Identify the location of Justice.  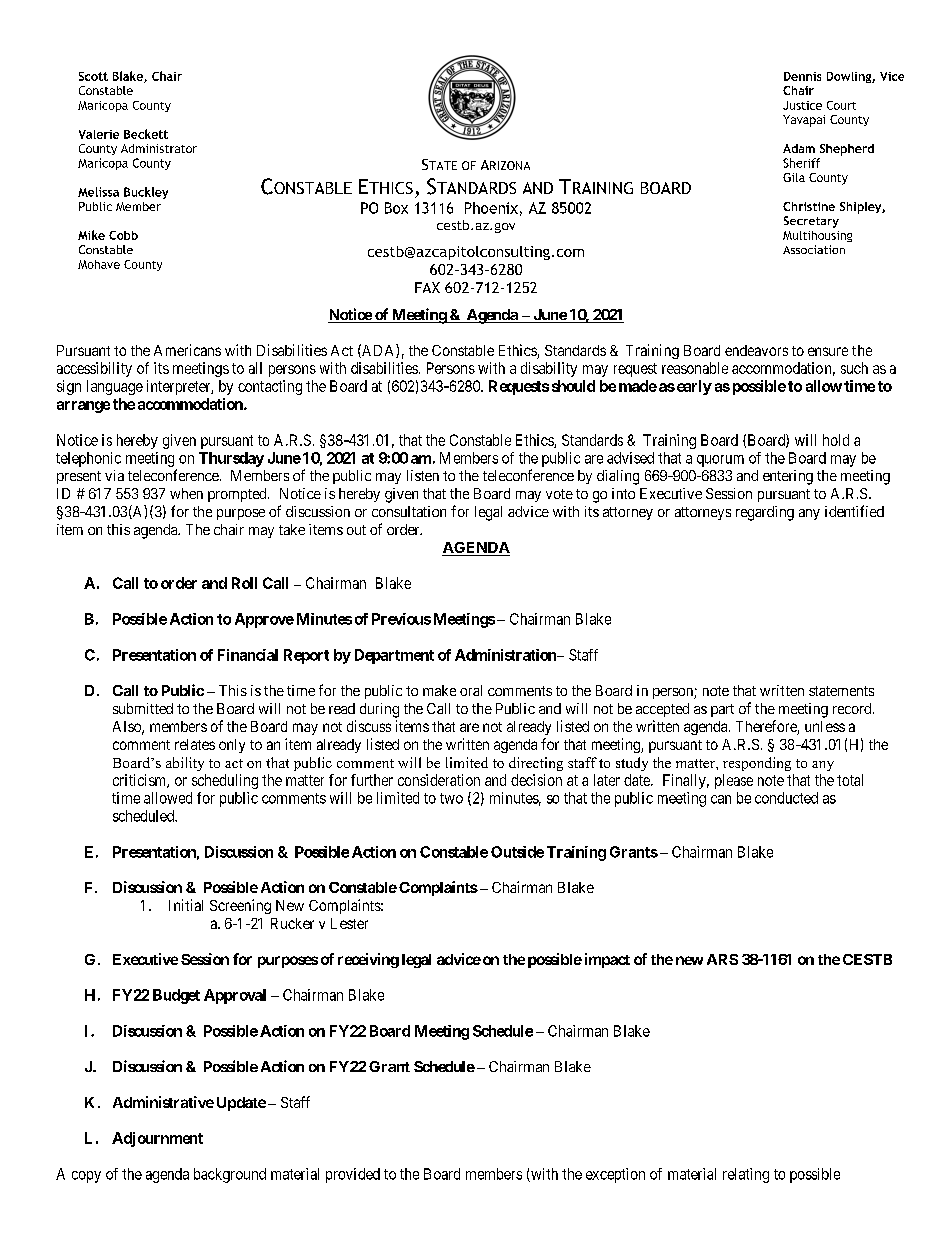
(802, 105).
